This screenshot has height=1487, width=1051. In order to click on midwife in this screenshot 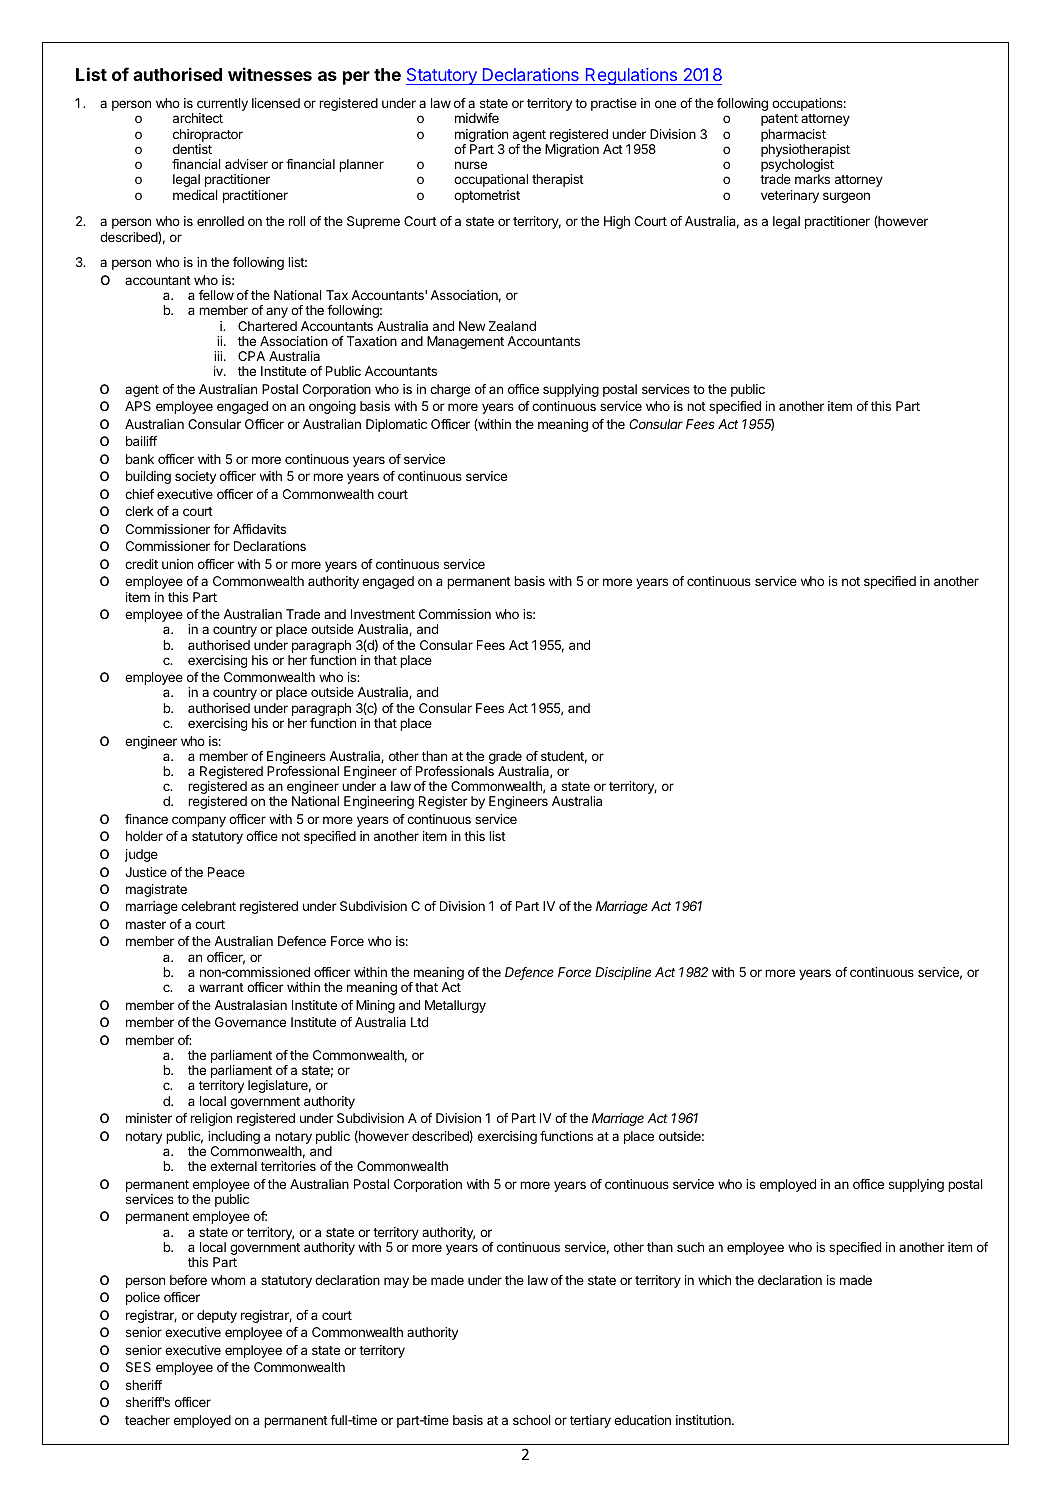, I will do `click(477, 118)`.
